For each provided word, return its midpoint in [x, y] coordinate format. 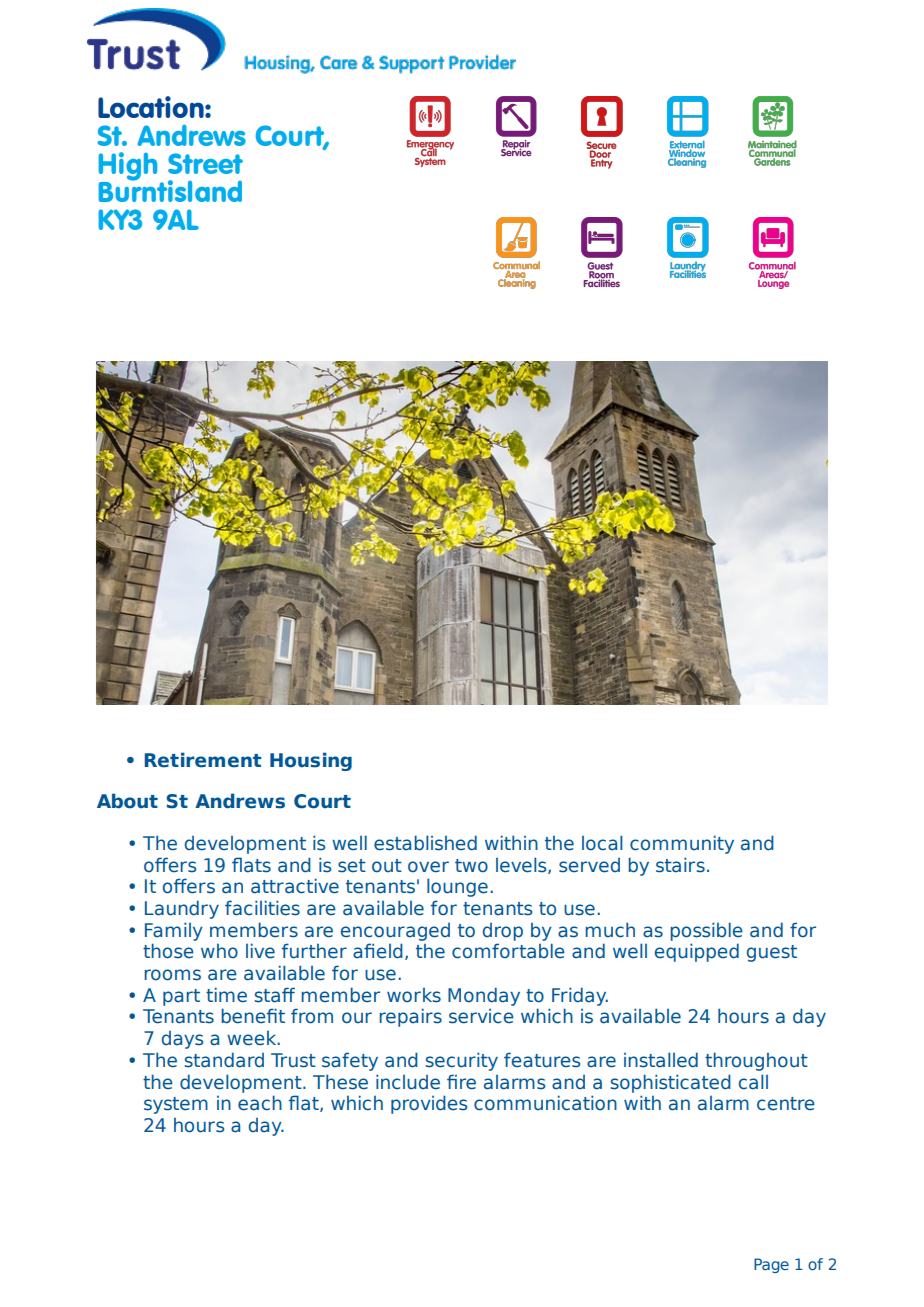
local [602, 843]
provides [429, 1104]
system [176, 1105]
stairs [680, 865]
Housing [311, 761]
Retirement [203, 760]
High [128, 167]
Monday [484, 996]
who [219, 951]
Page [771, 1265]
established [425, 843]
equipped [697, 952]
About [127, 801]
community [682, 844]
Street [205, 163]
